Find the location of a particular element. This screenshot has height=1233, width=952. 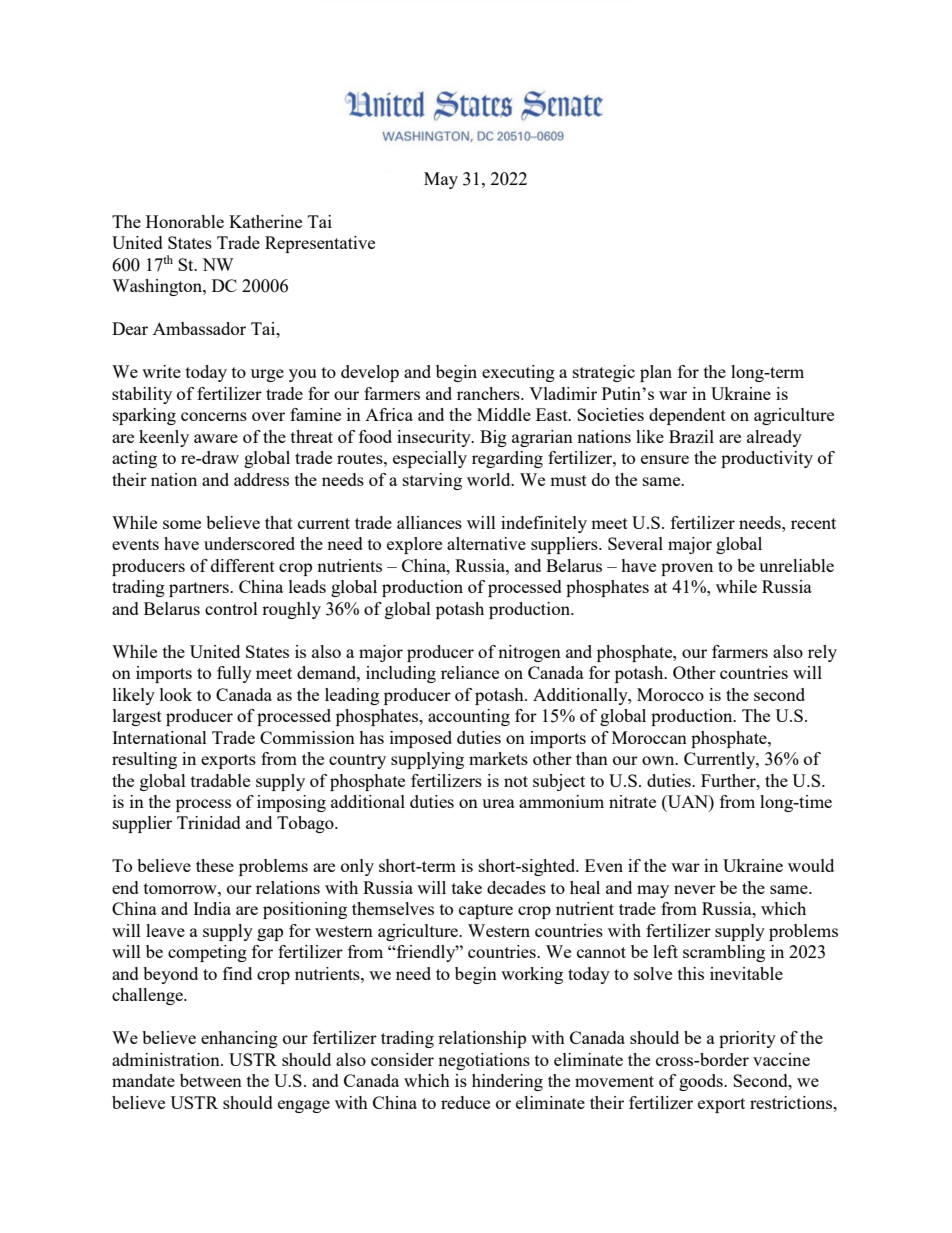

negotiations is located at coordinates (484, 1061).
